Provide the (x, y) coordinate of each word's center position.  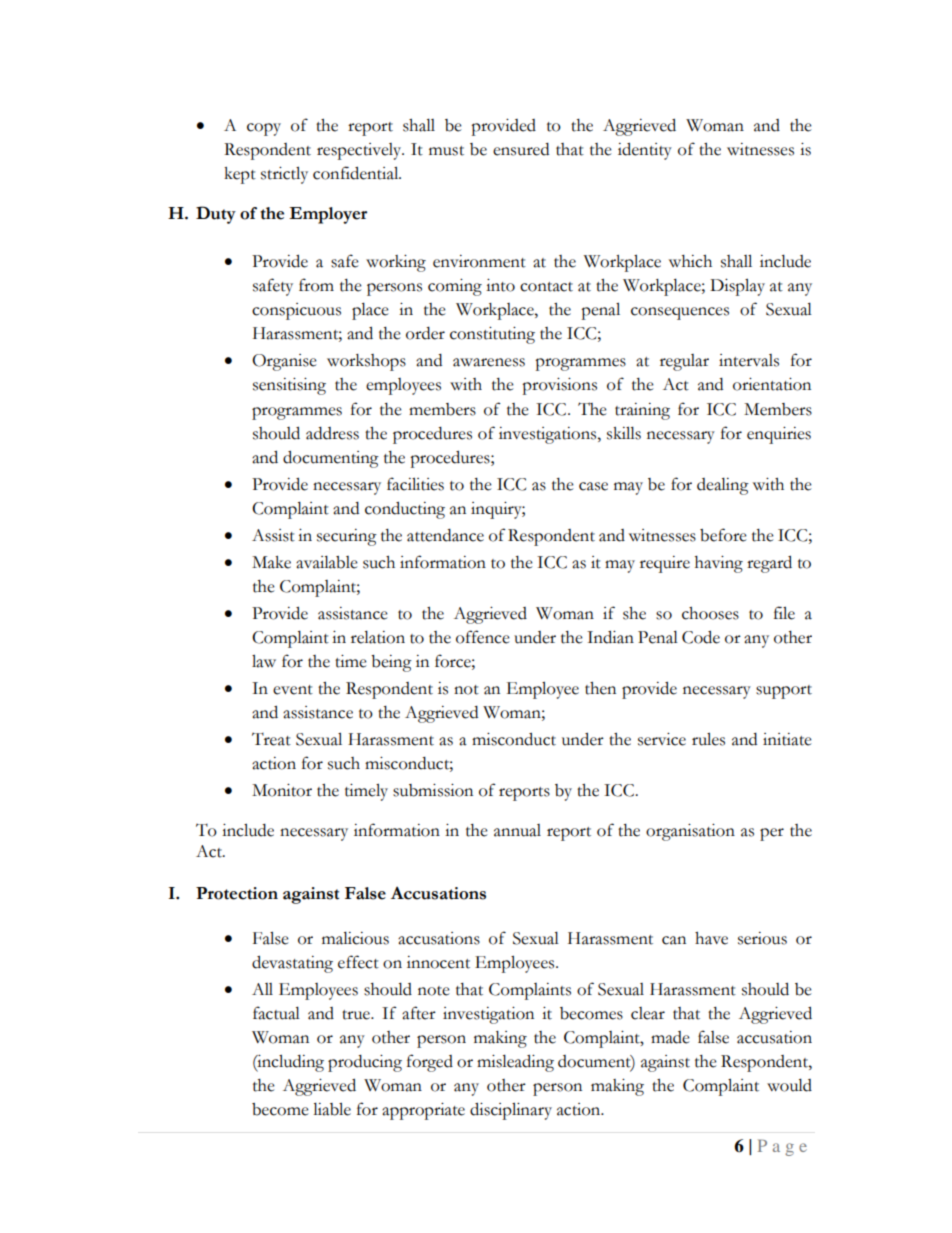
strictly (284, 175)
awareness (489, 362)
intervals (749, 360)
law (264, 661)
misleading (515, 1063)
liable (332, 1109)
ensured (521, 149)
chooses (710, 613)
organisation (690, 832)
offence (483, 637)
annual (517, 830)
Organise (284, 362)
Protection (237, 893)
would (789, 1085)
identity (645, 151)
